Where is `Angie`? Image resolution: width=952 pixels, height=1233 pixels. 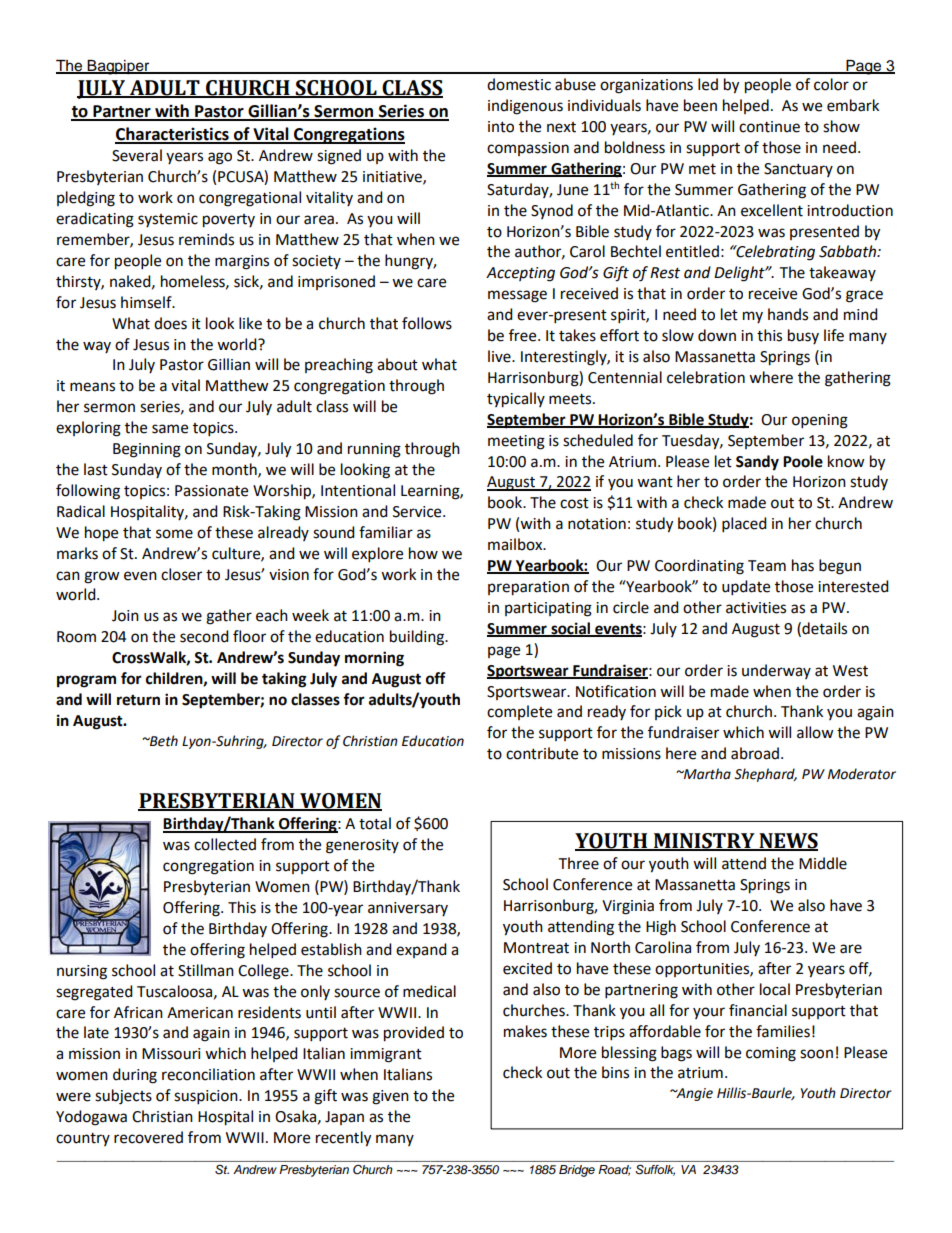
Angie is located at coordinates (693, 1094).
